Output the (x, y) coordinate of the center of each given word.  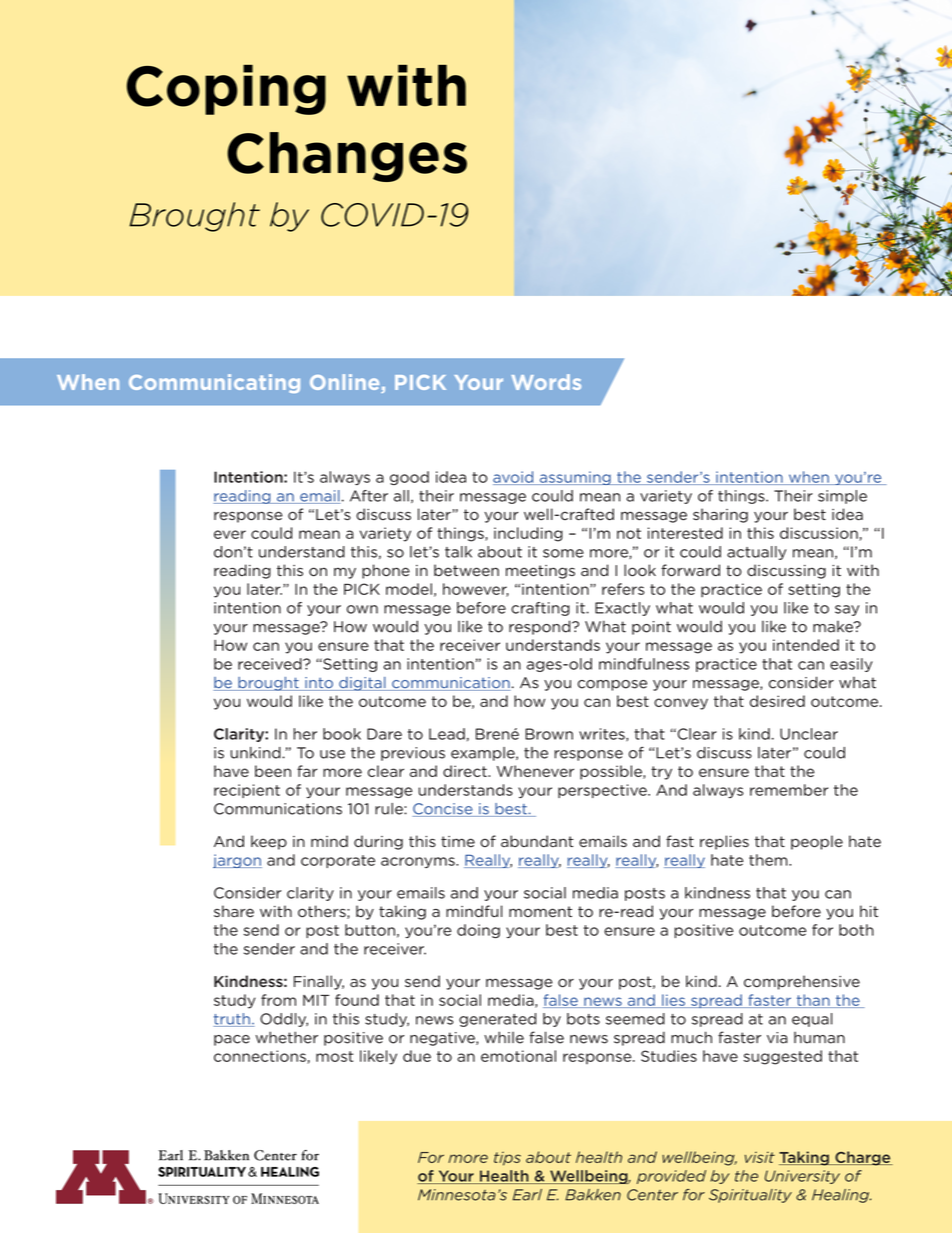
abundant (537, 841)
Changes (347, 157)
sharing (720, 515)
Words (546, 382)
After (369, 496)
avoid (514, 478)
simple (842, 497)
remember (789, 790)
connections (261, 1057)
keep (269, 842)
